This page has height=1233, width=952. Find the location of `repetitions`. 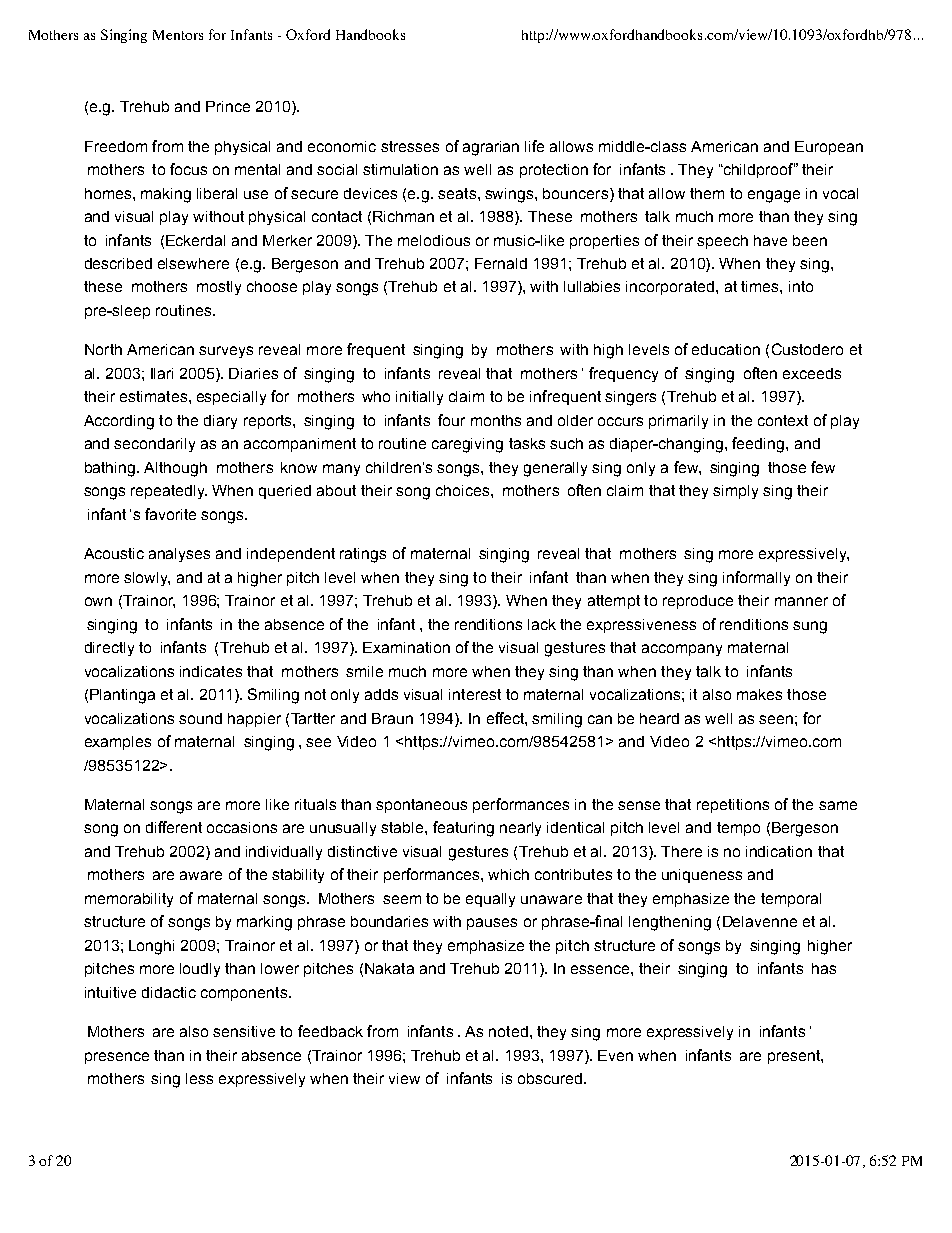

repetitions is located at coordinates (733, 806).
